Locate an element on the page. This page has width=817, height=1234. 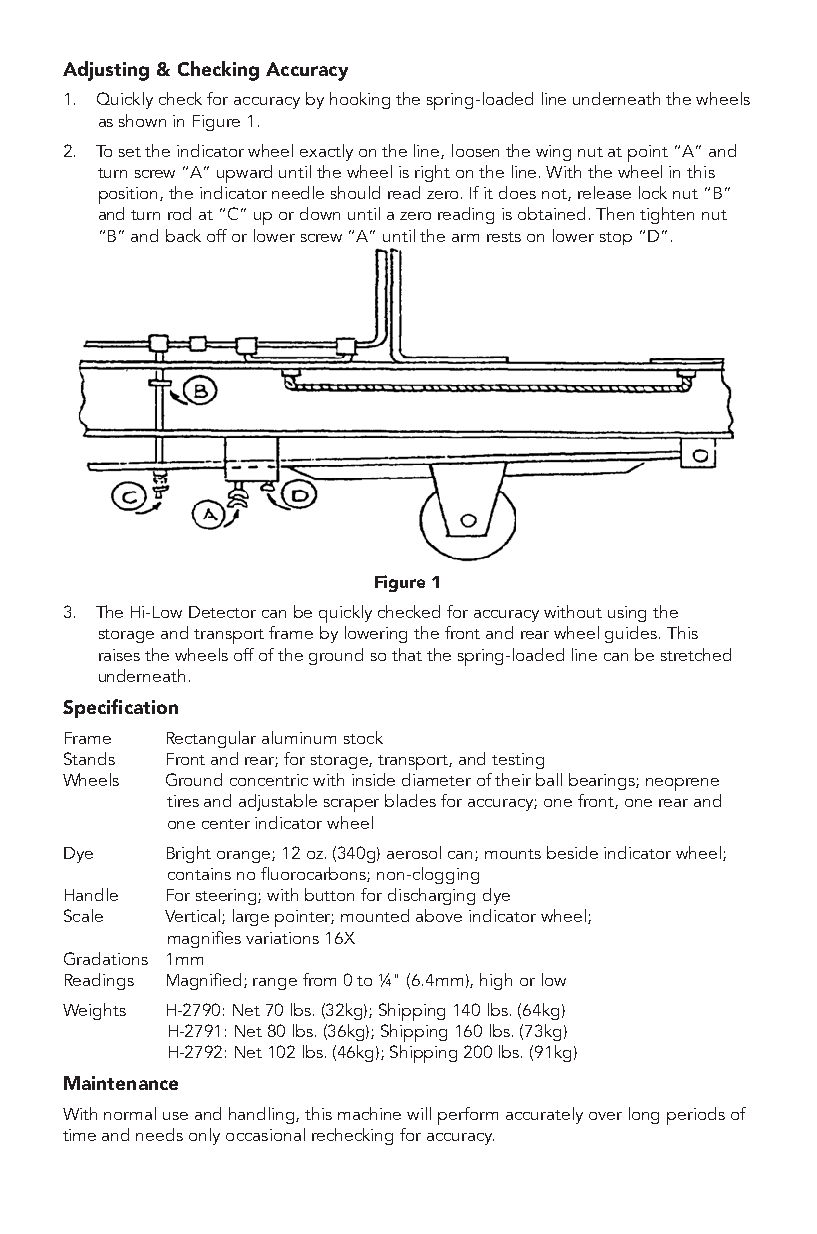
wing is located at coordinates (553, 153).
